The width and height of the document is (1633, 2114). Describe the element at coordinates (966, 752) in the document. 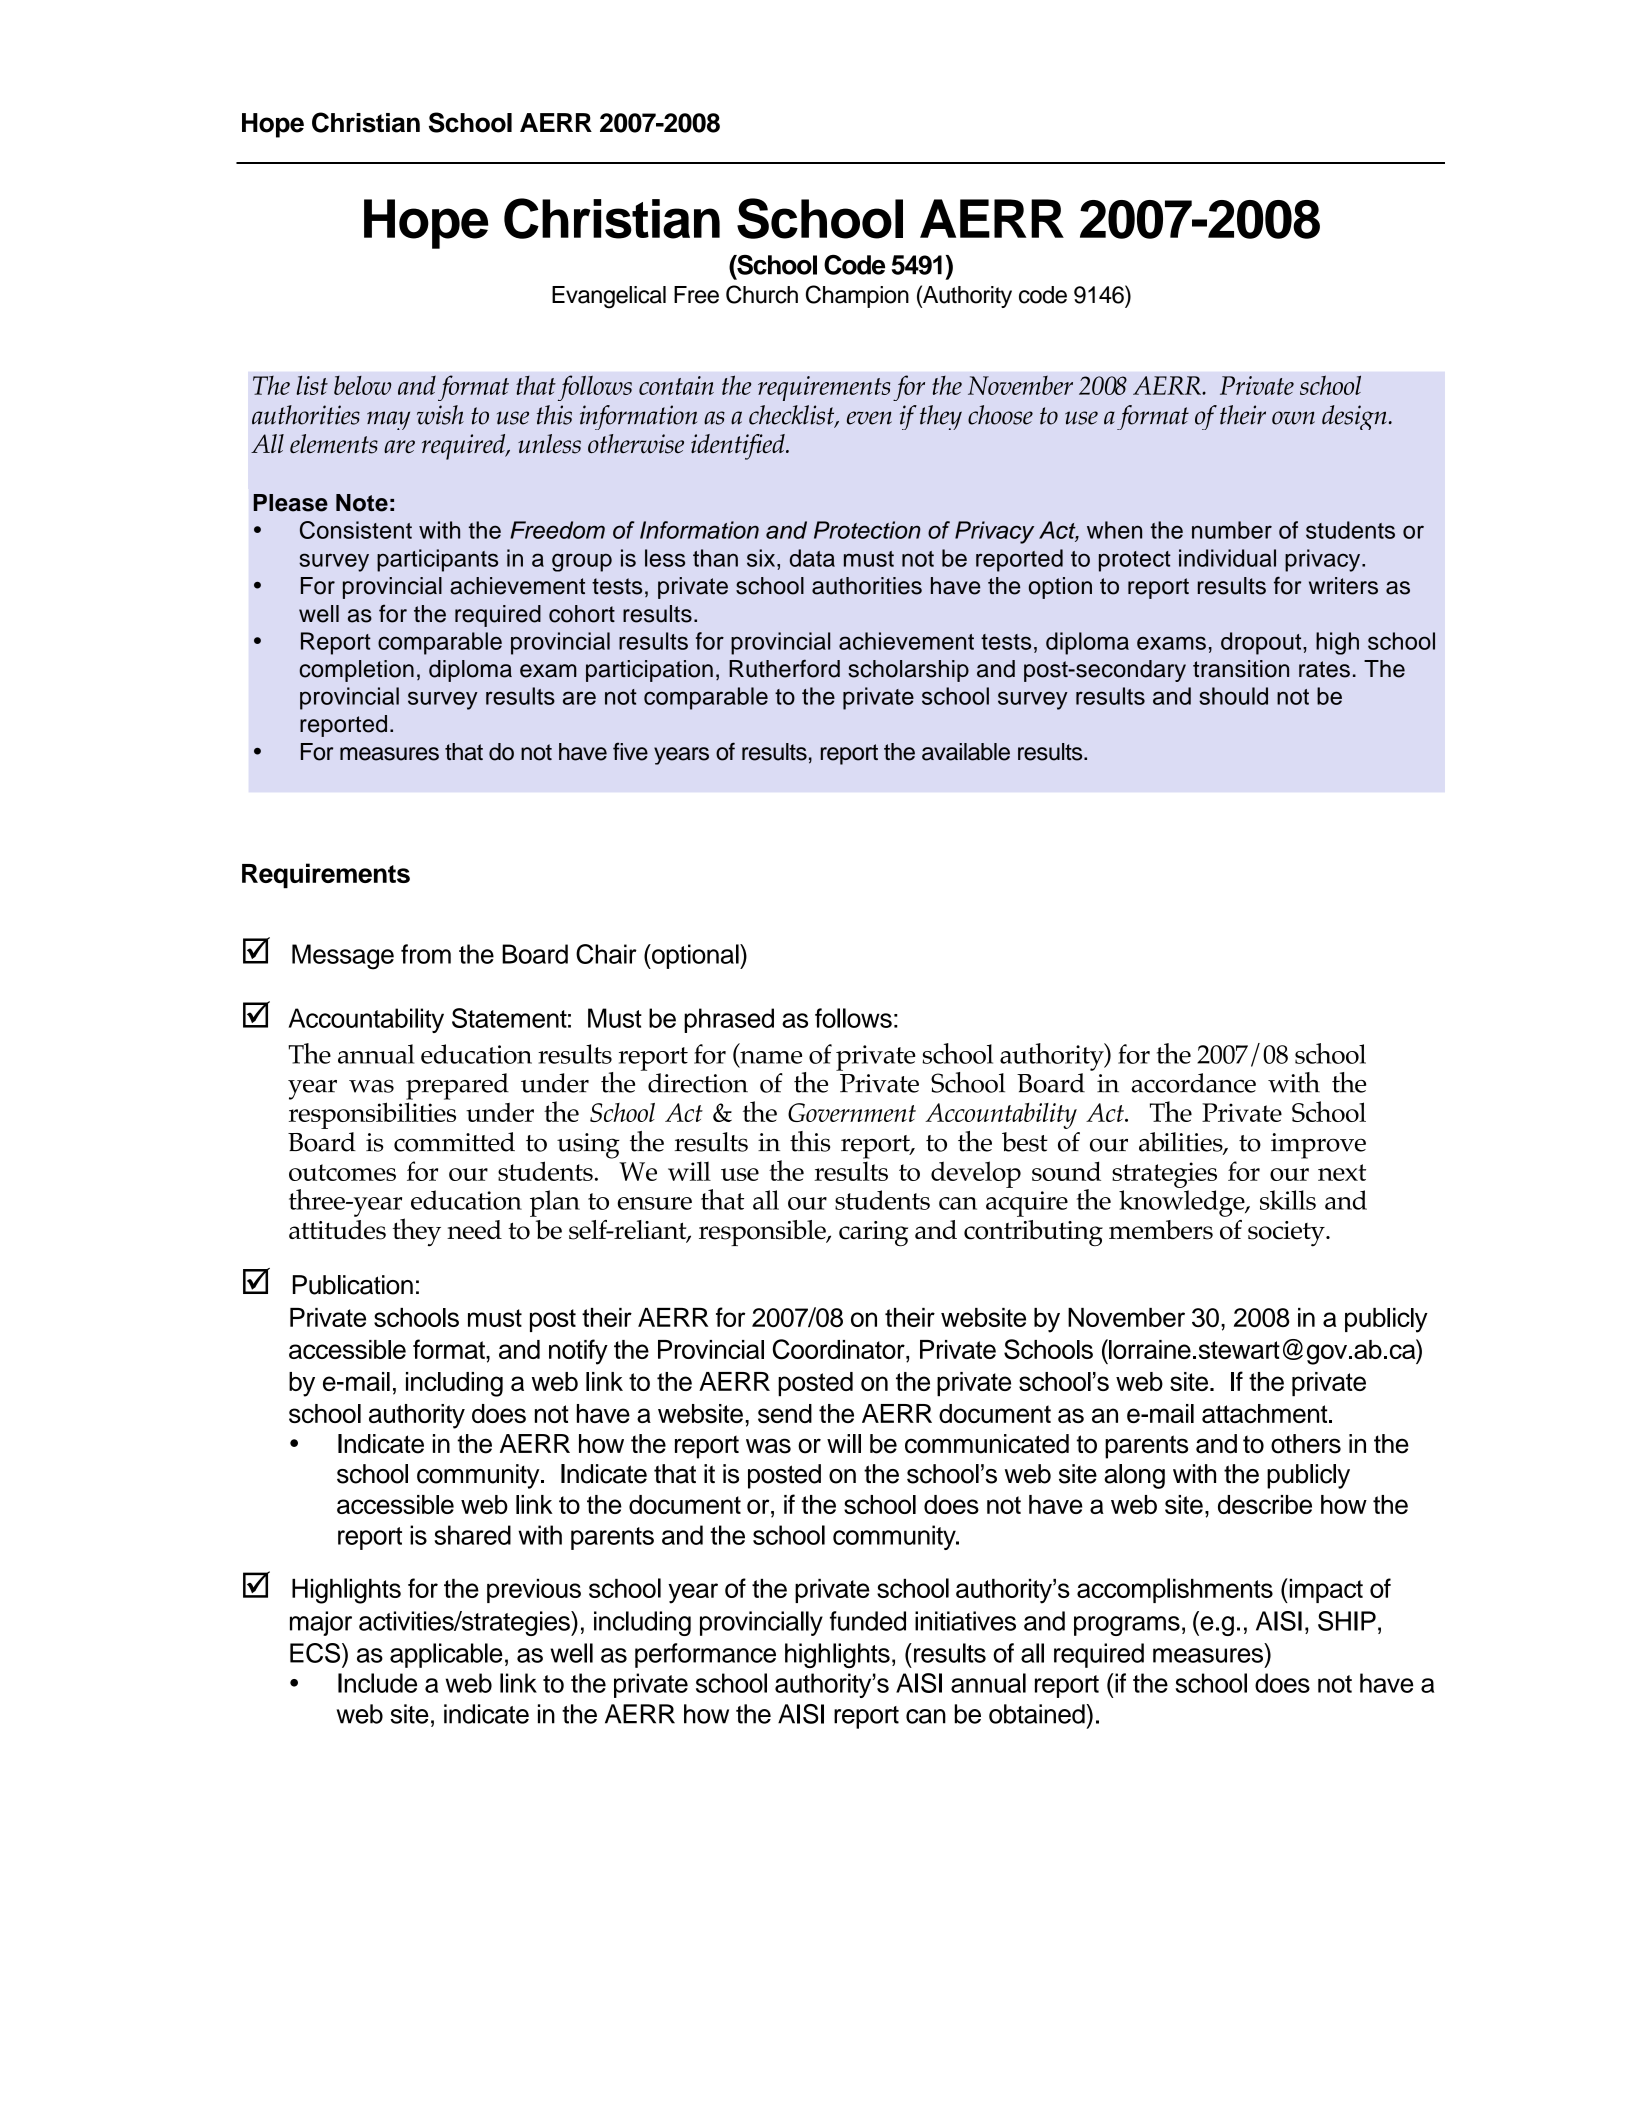

I see `available` at that location.
